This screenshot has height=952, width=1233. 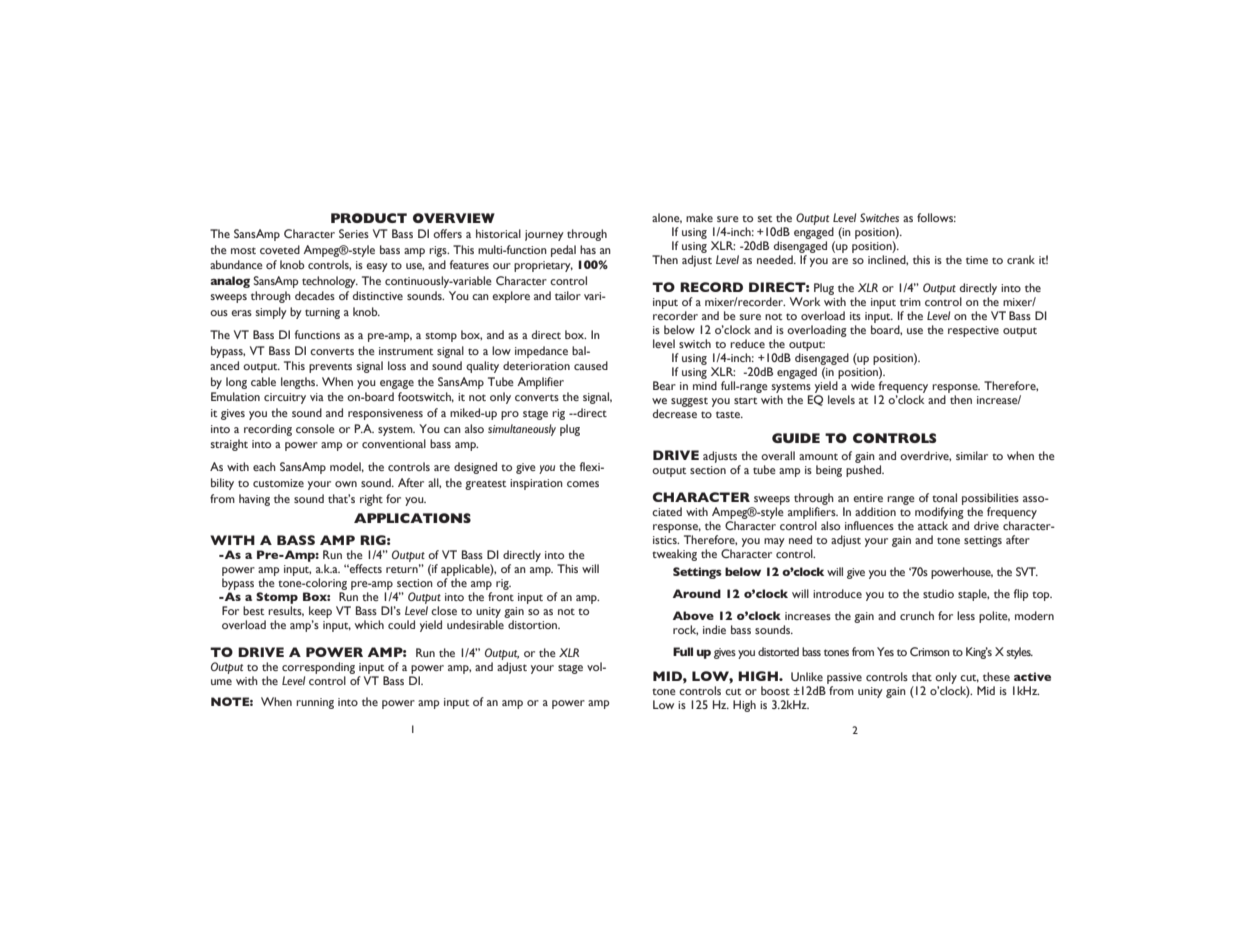 I want to click on Around, so click(x=697, y=593).
